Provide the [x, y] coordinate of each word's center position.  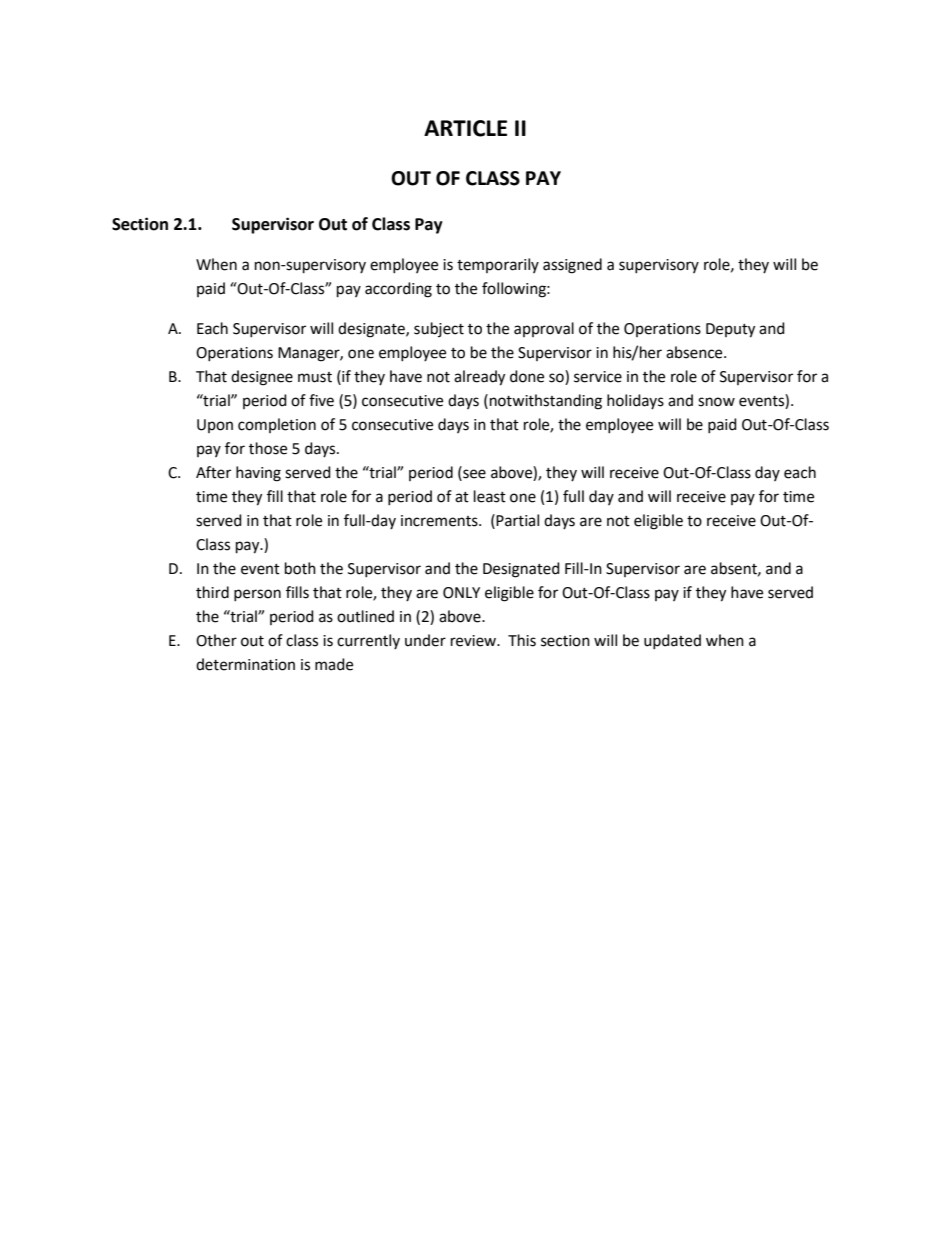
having [258, 474]
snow [716, 402]
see [473, 474]
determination [245, 664]
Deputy [730, 330]
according [398, 290]
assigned [572, 266]
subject [439, 329]
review [475, 641]
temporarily [498, 265]
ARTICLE [465, 128]
